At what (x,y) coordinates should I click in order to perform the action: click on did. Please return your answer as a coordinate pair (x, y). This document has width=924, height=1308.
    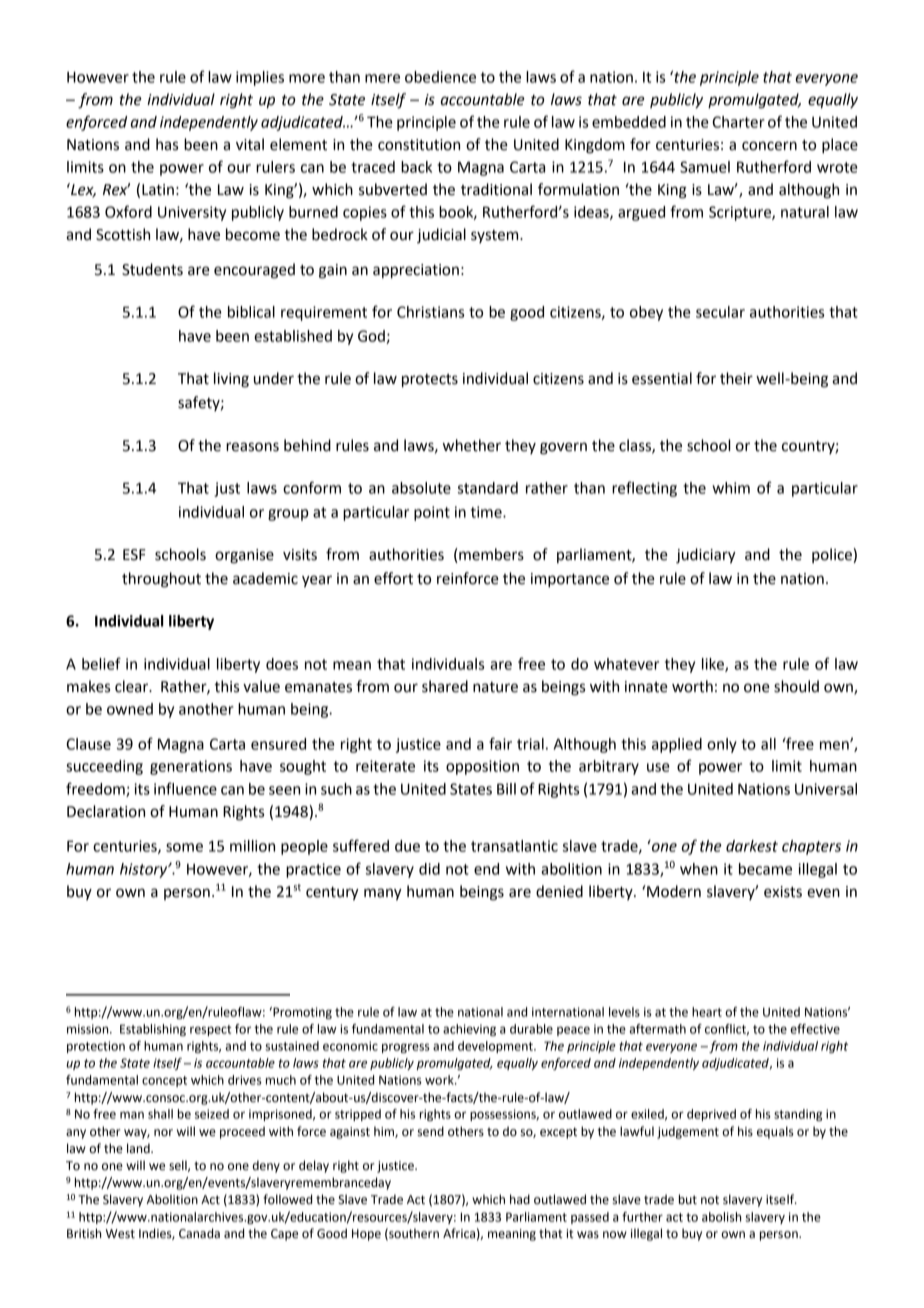
    Looking at the image, I should click on (429, 869).
